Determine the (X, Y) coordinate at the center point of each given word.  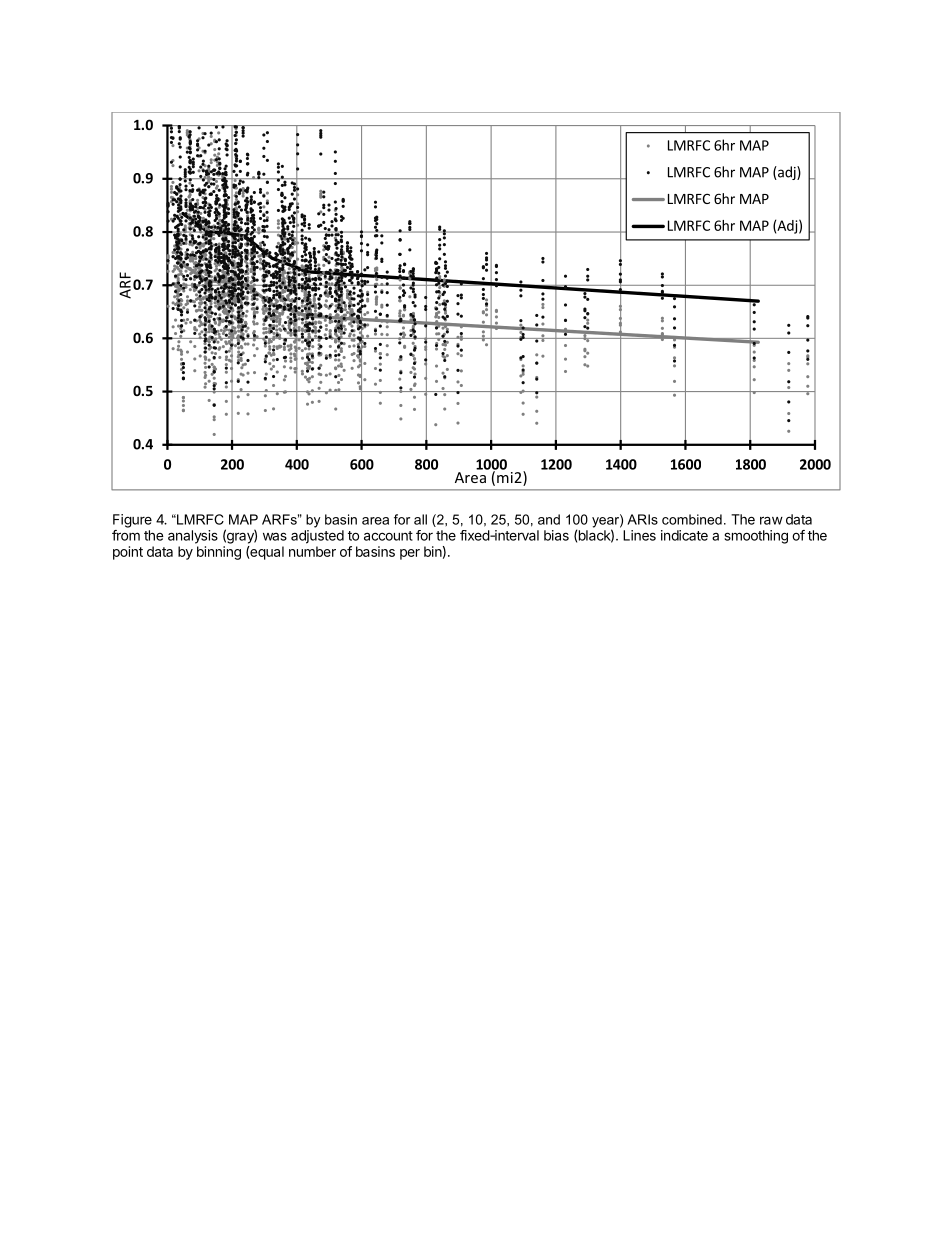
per (410, 554)
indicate (684, 535)
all (420, 519)
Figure (132, 521)
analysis (193, 537)
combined (692, 519)
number (312, 551)
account (388, 536)
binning (219, 553)
